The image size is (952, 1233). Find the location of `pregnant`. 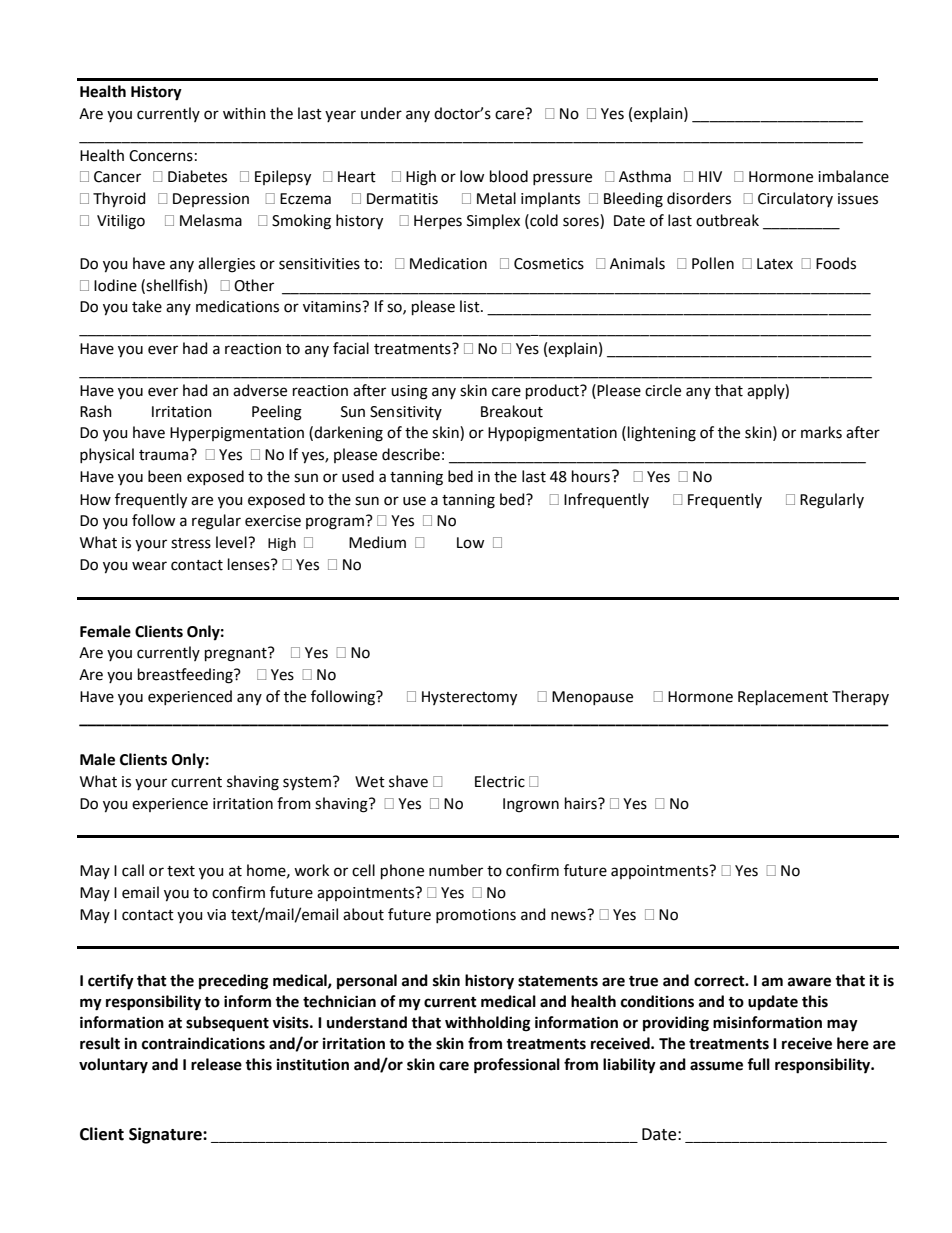

pregnant is located at coordinates (237, 654).
